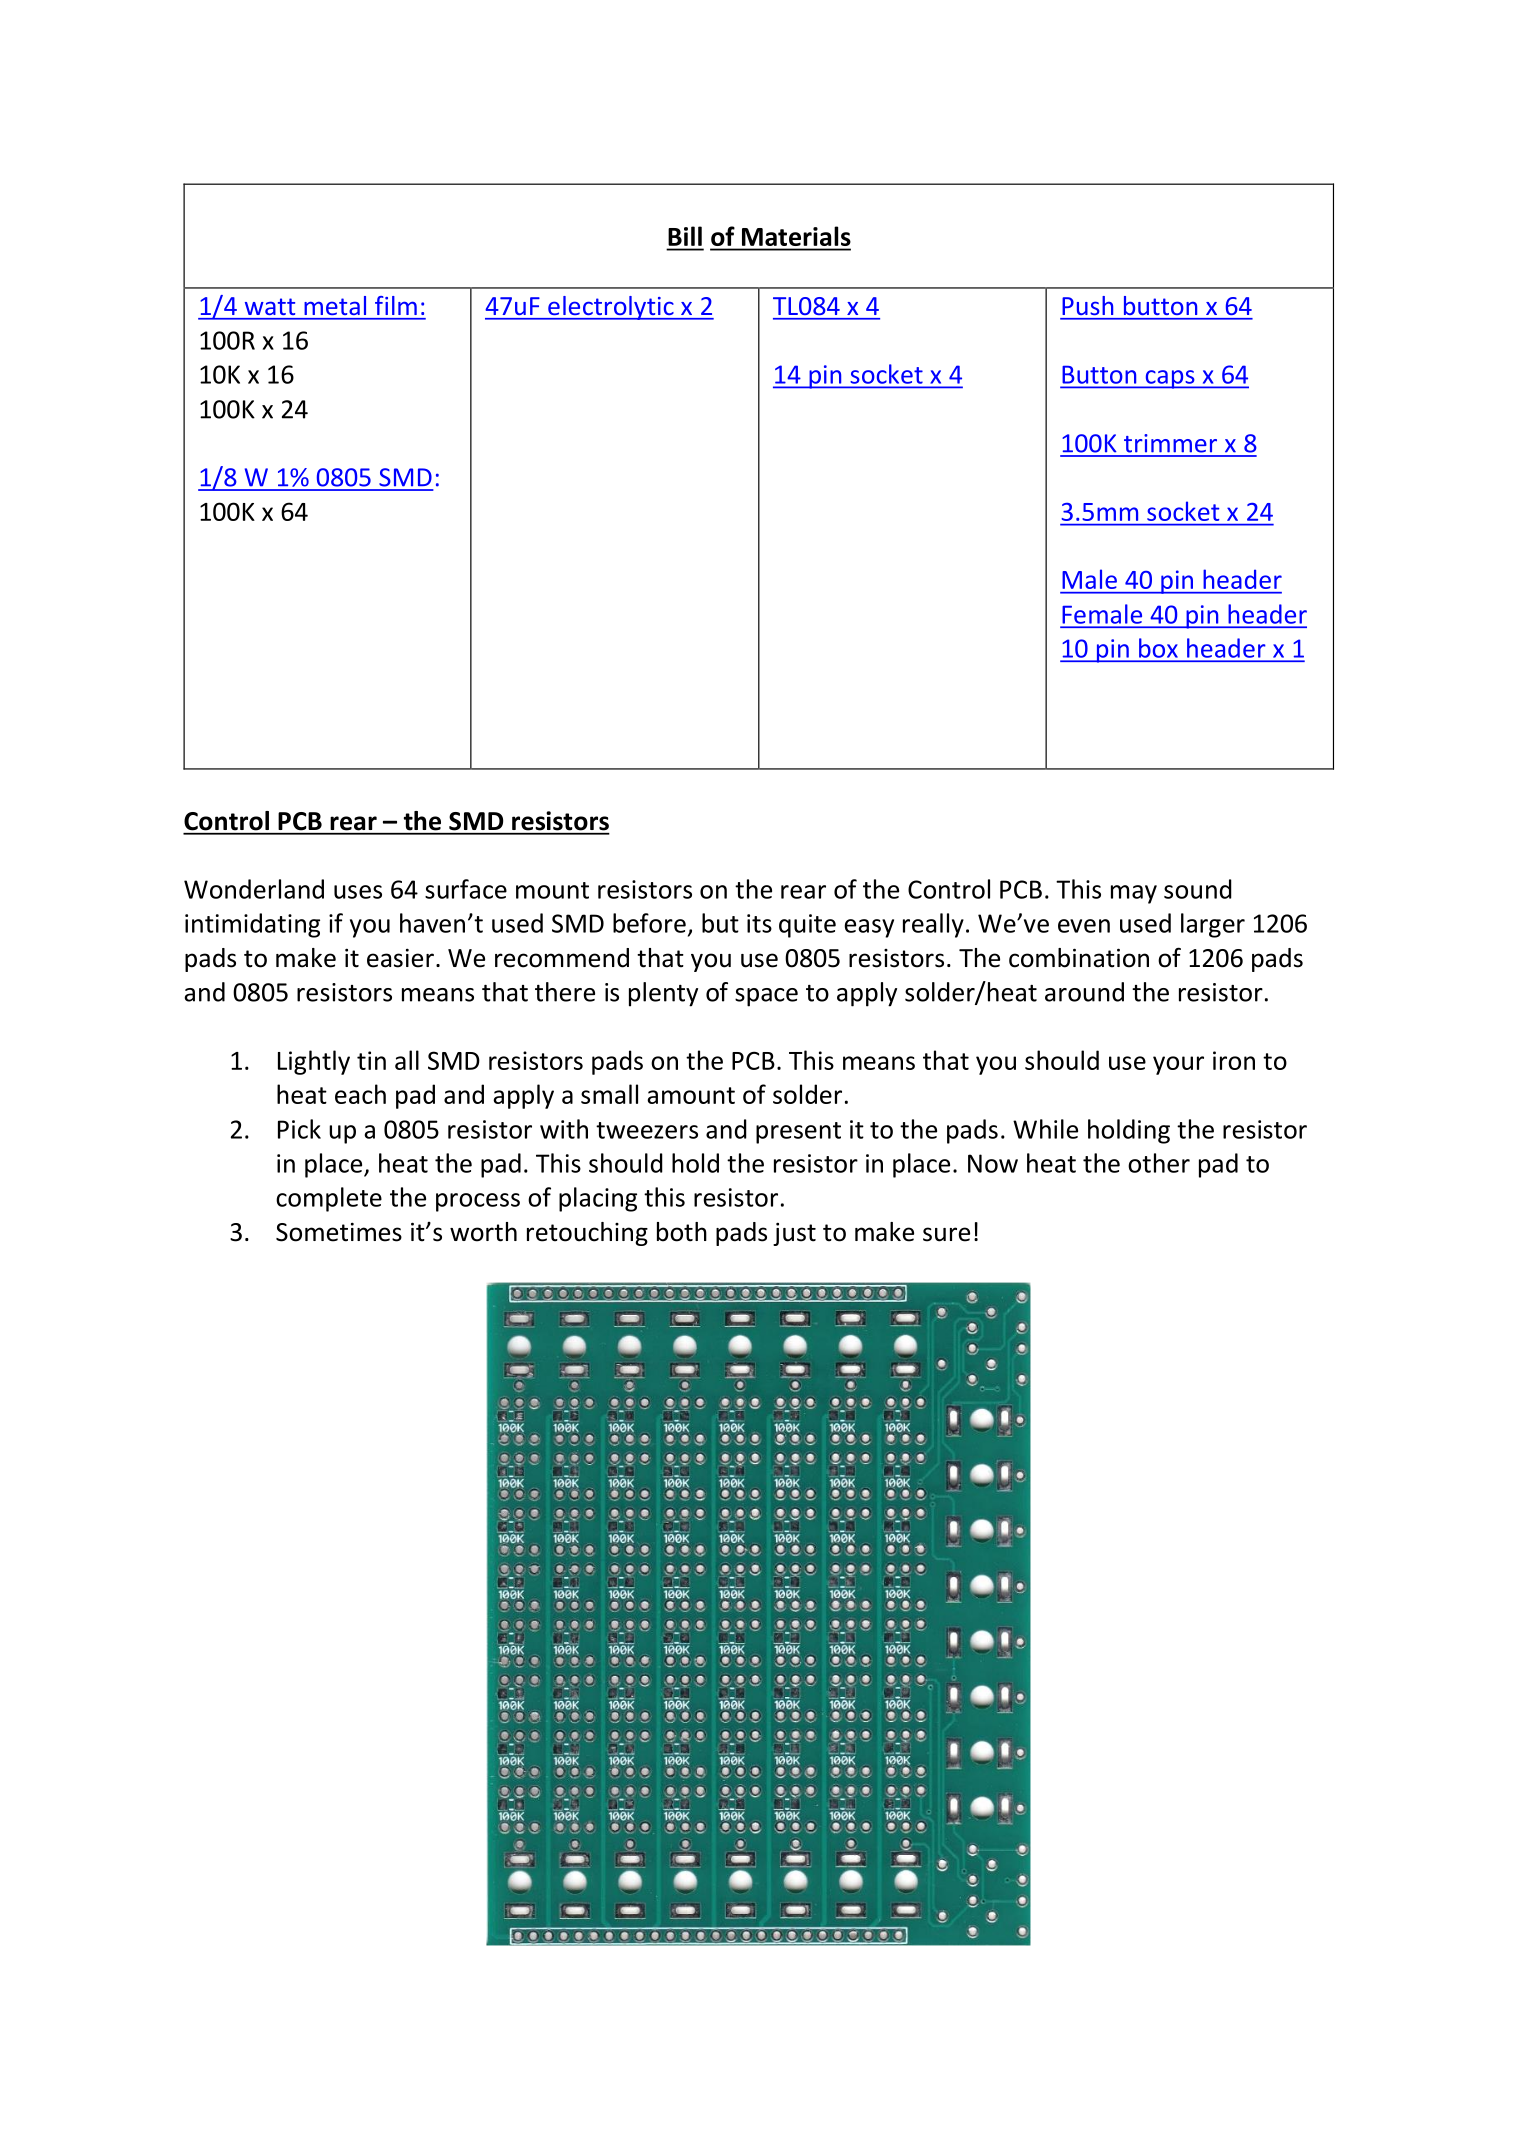 The height and width of the screenshot is (2146, 1517). Describe the element at coordinates (254, 889) in the screenshot. I see `Wonderland` at that location.
